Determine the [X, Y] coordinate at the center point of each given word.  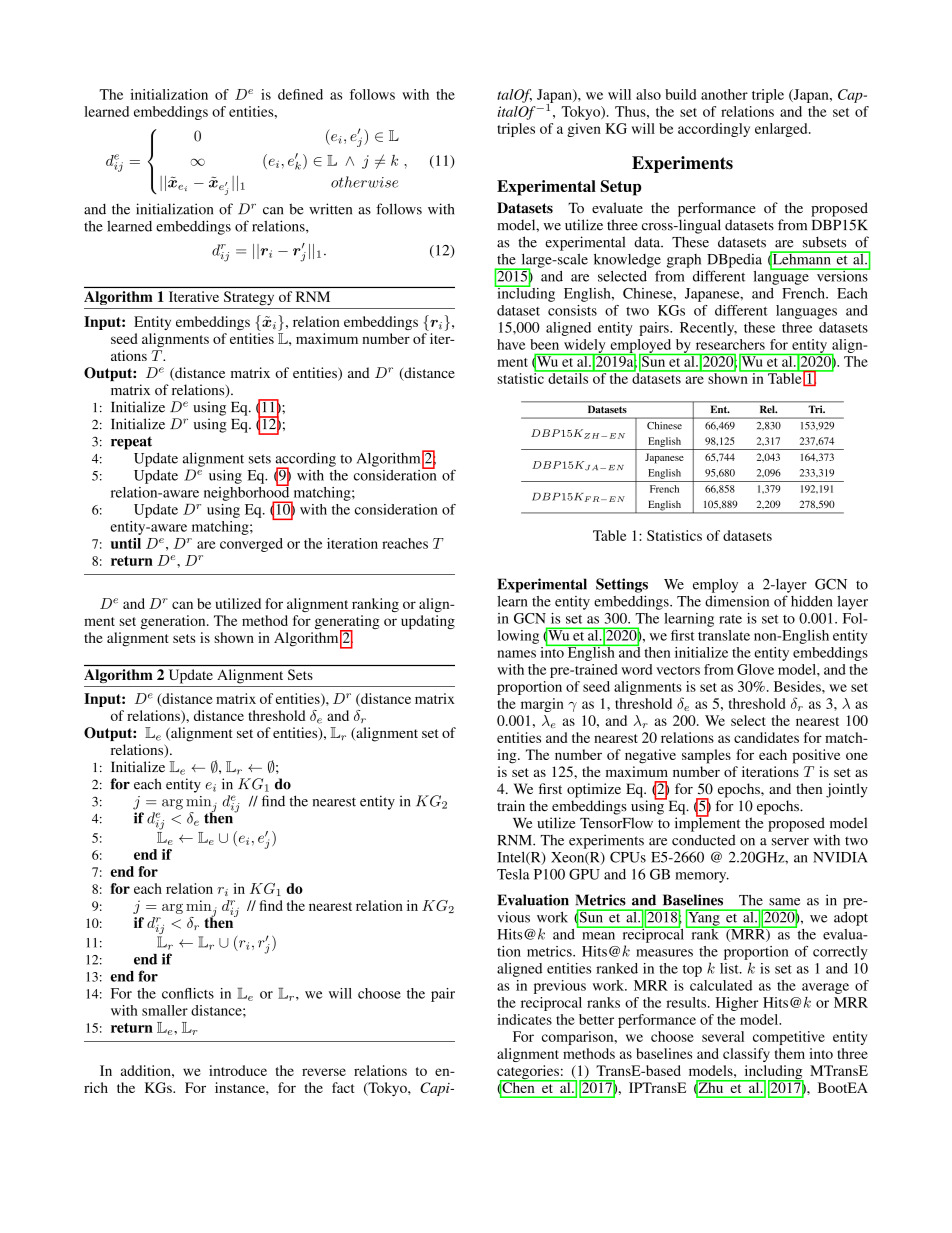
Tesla [513, 874]
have [511, 344]
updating [428, 622]
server [790, 842]
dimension [737, 601]
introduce [238, 1070]
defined [300, 94]
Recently [708, 329]
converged [251, 545]
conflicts [188, 993]
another [724, 94]
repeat [131, 443]
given [584, 130]
